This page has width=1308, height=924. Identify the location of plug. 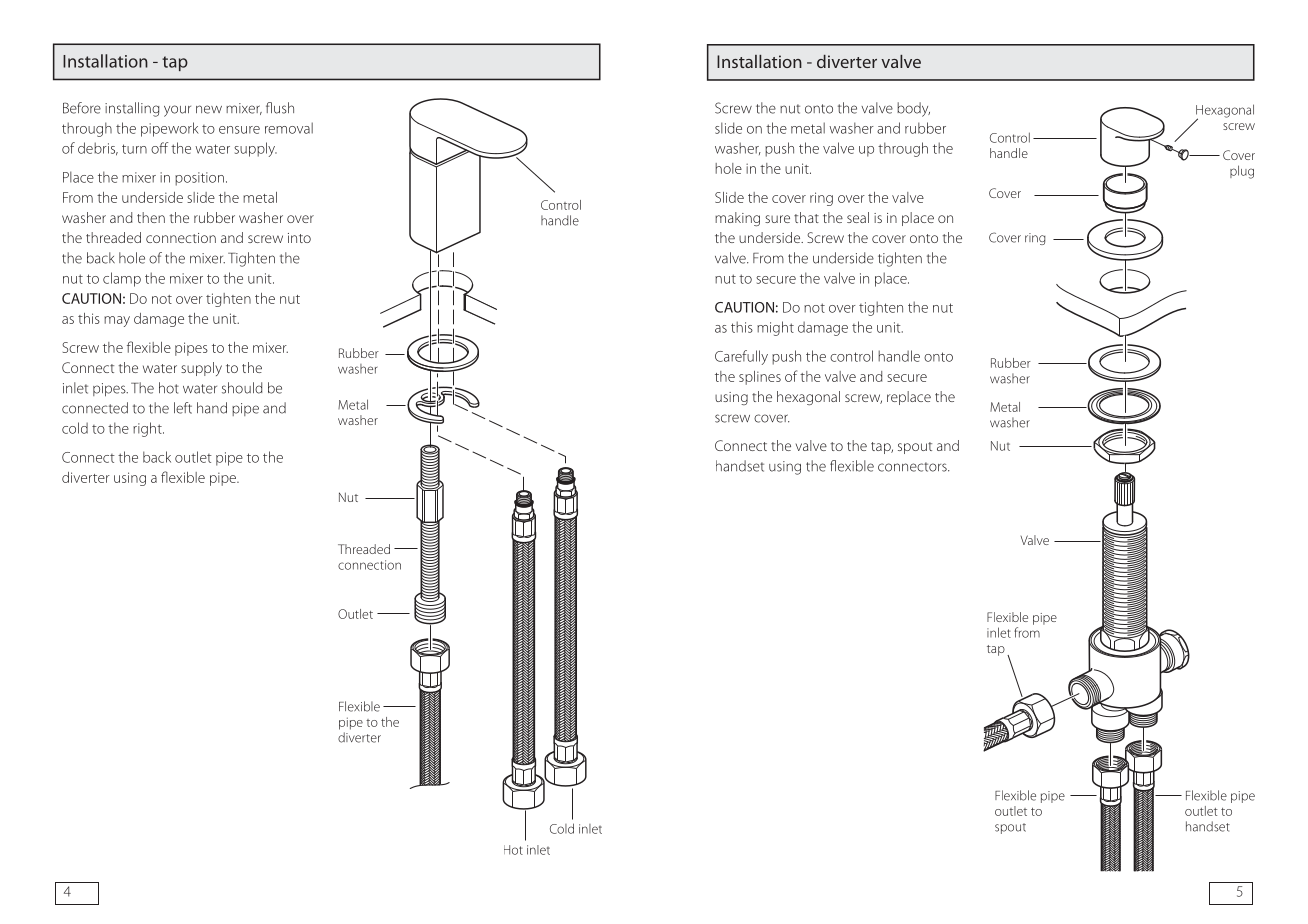
(1242, 172).
